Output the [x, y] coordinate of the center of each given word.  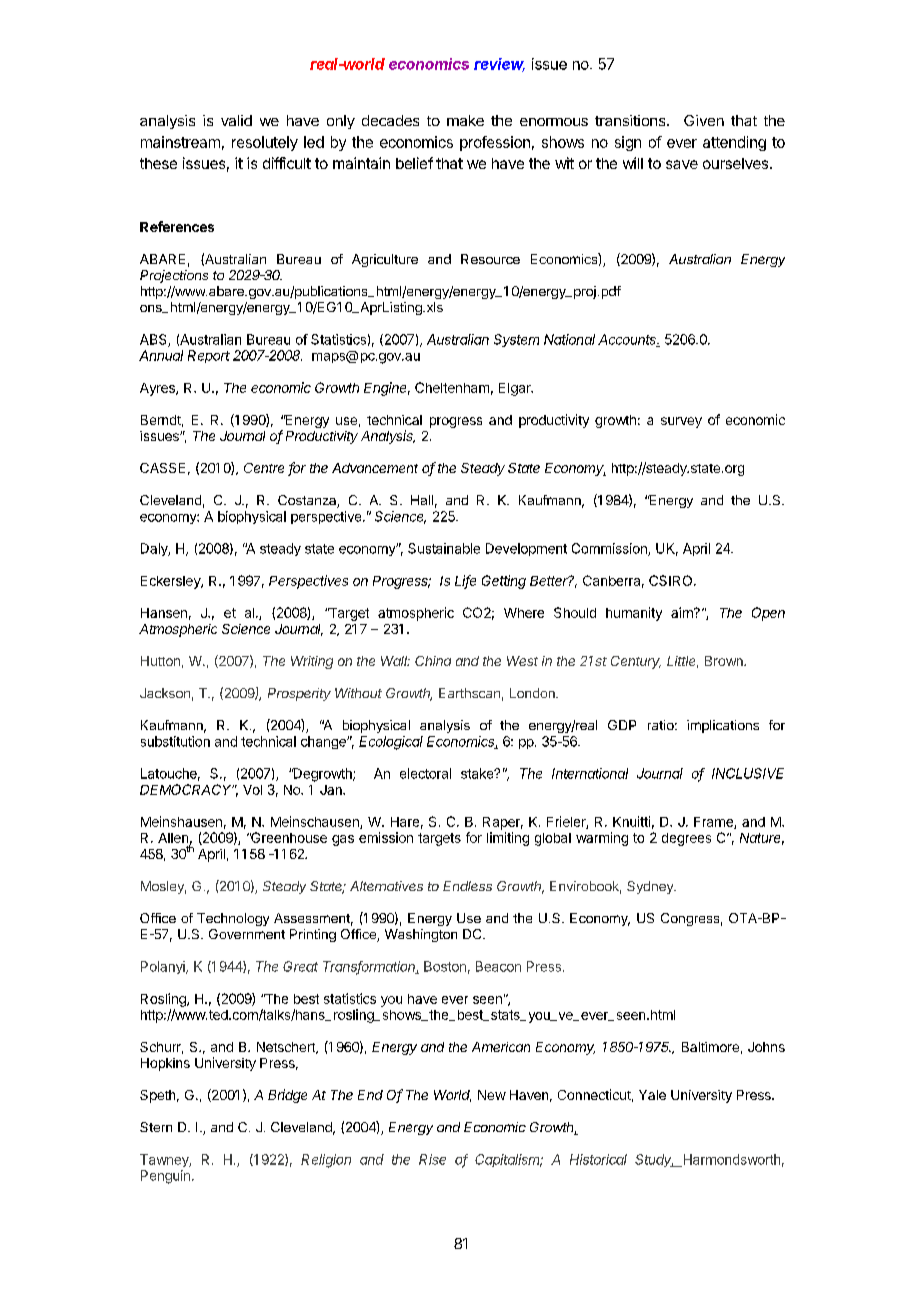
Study [654, 1160]
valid [236, 120]
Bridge [287, 1096]
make [465, 120]
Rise [432, 1159]
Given [704, 120]
